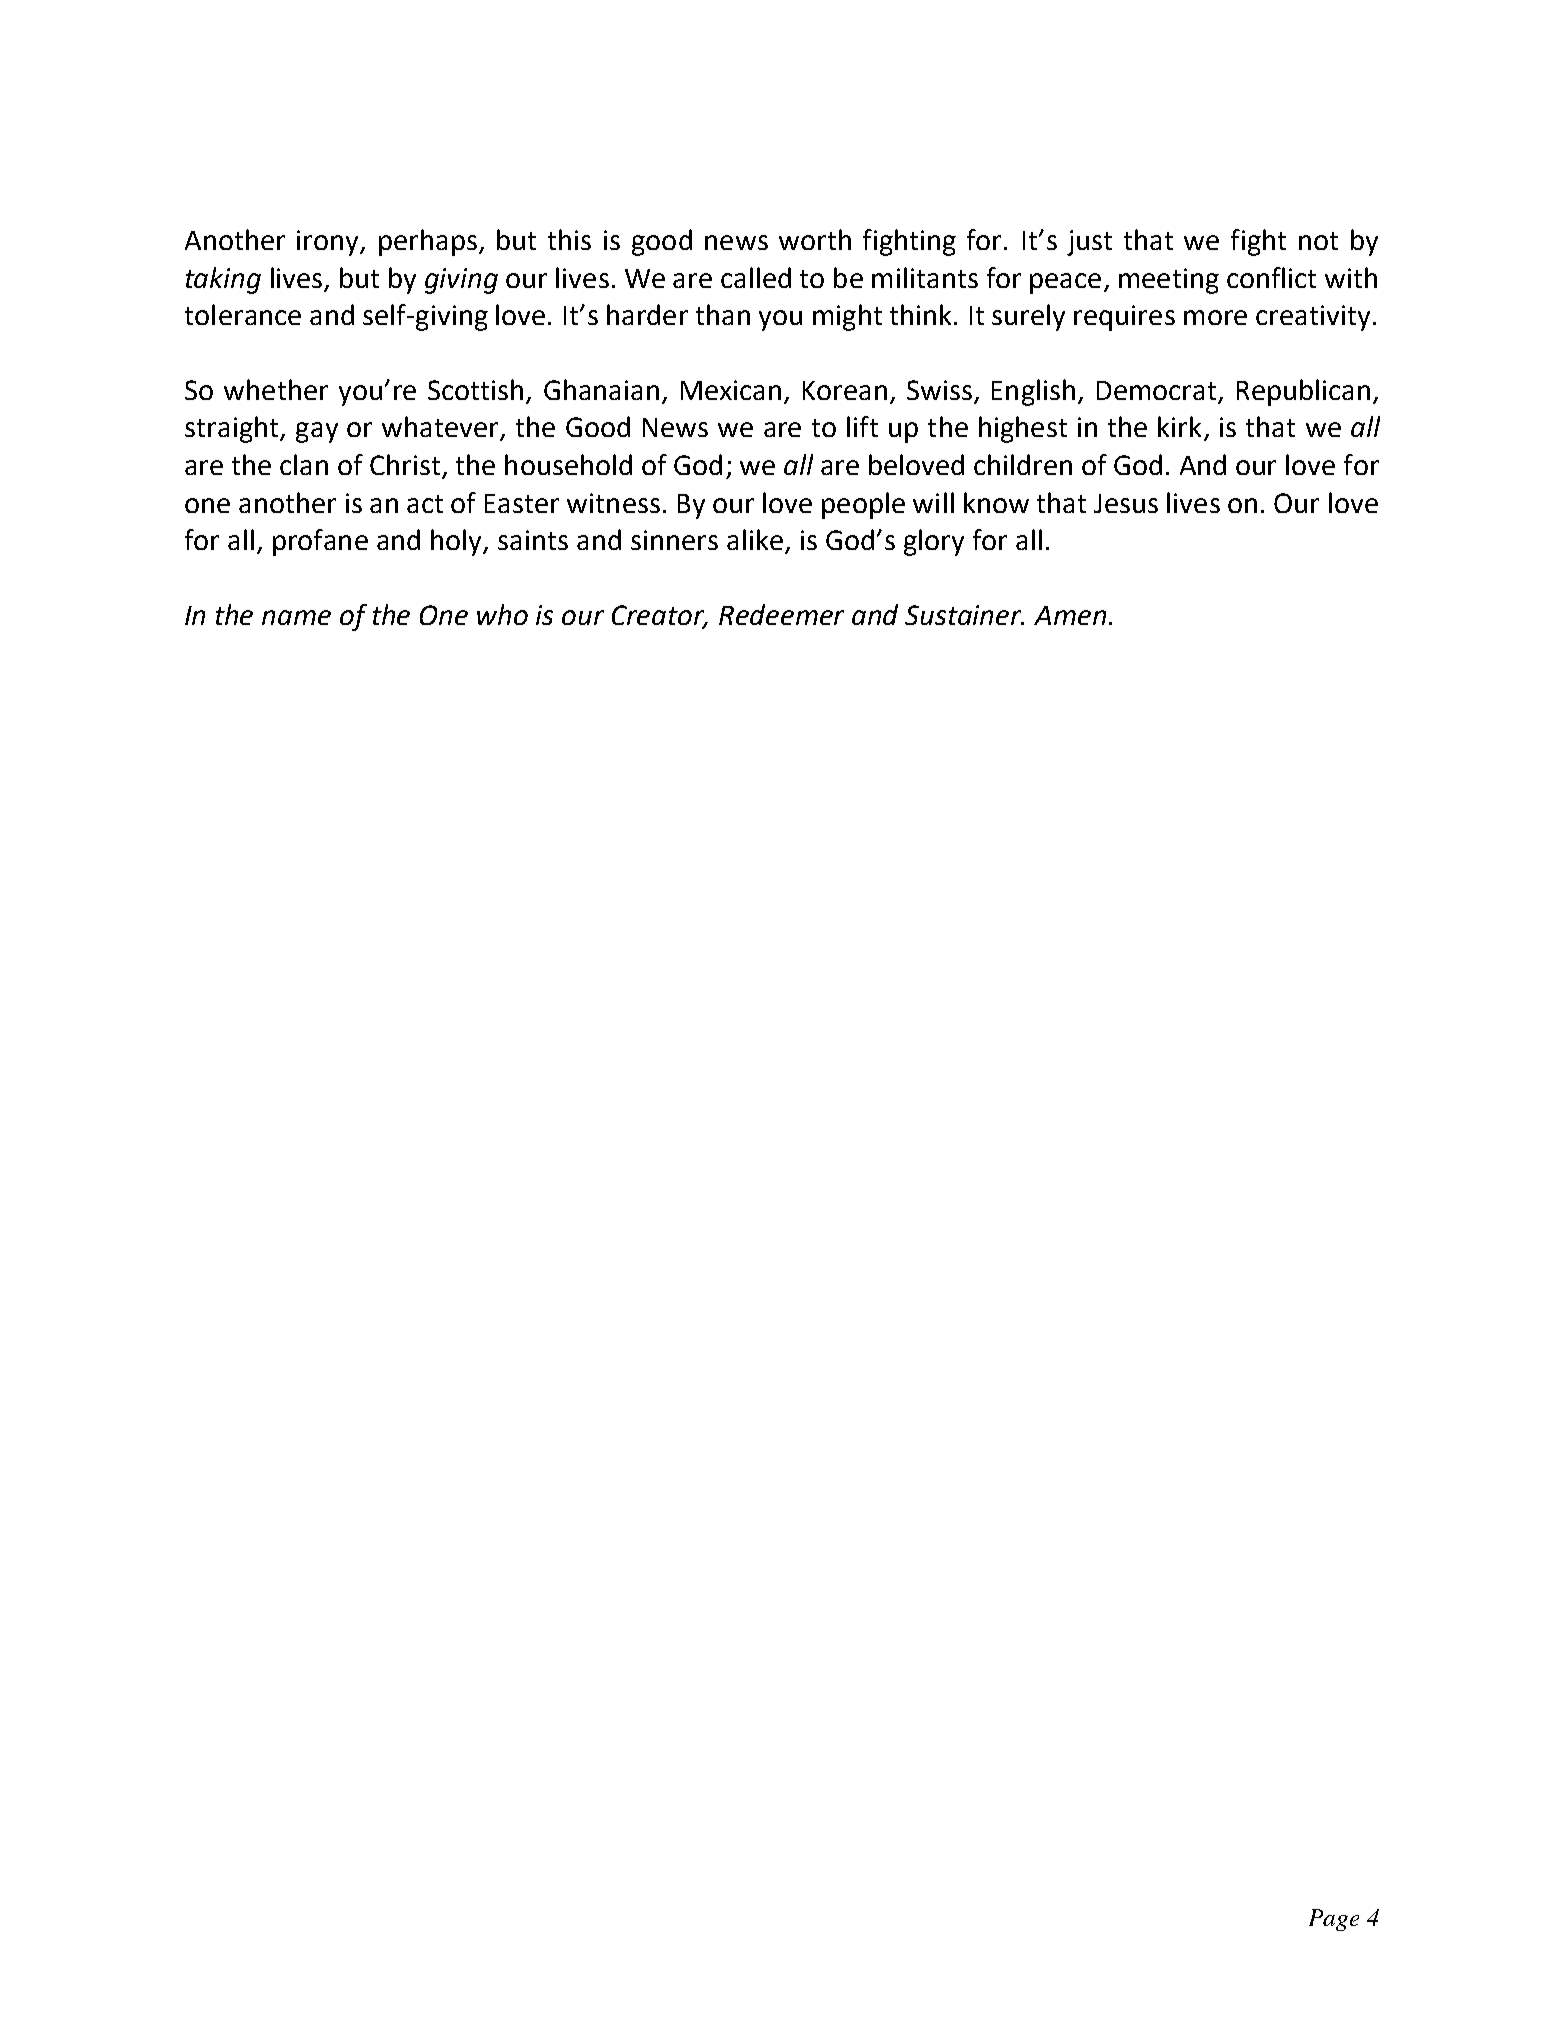  I want to click on Redeemer, so click(781, 614).
